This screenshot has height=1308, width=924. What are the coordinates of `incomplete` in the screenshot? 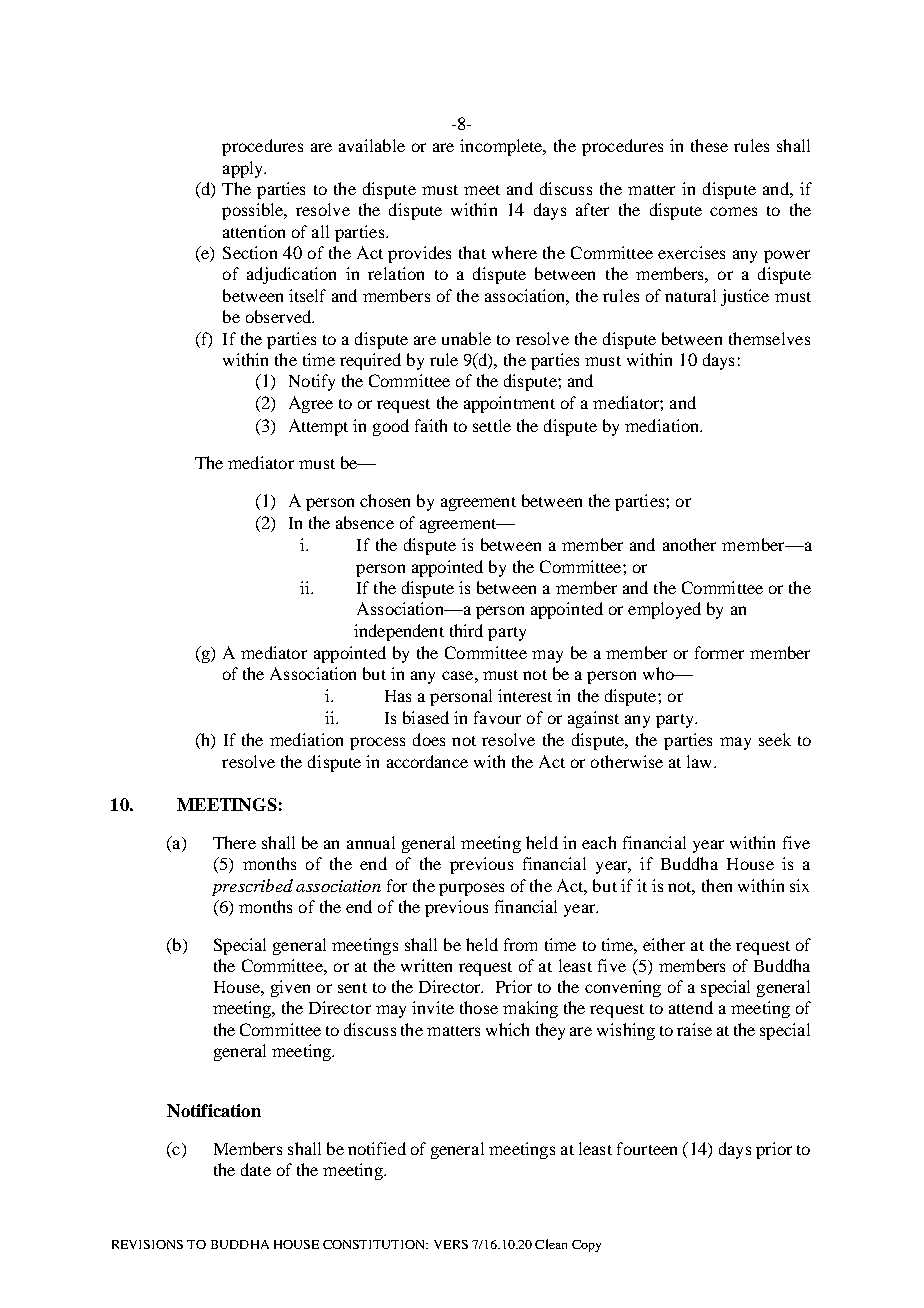 It's located at (502, 147).
